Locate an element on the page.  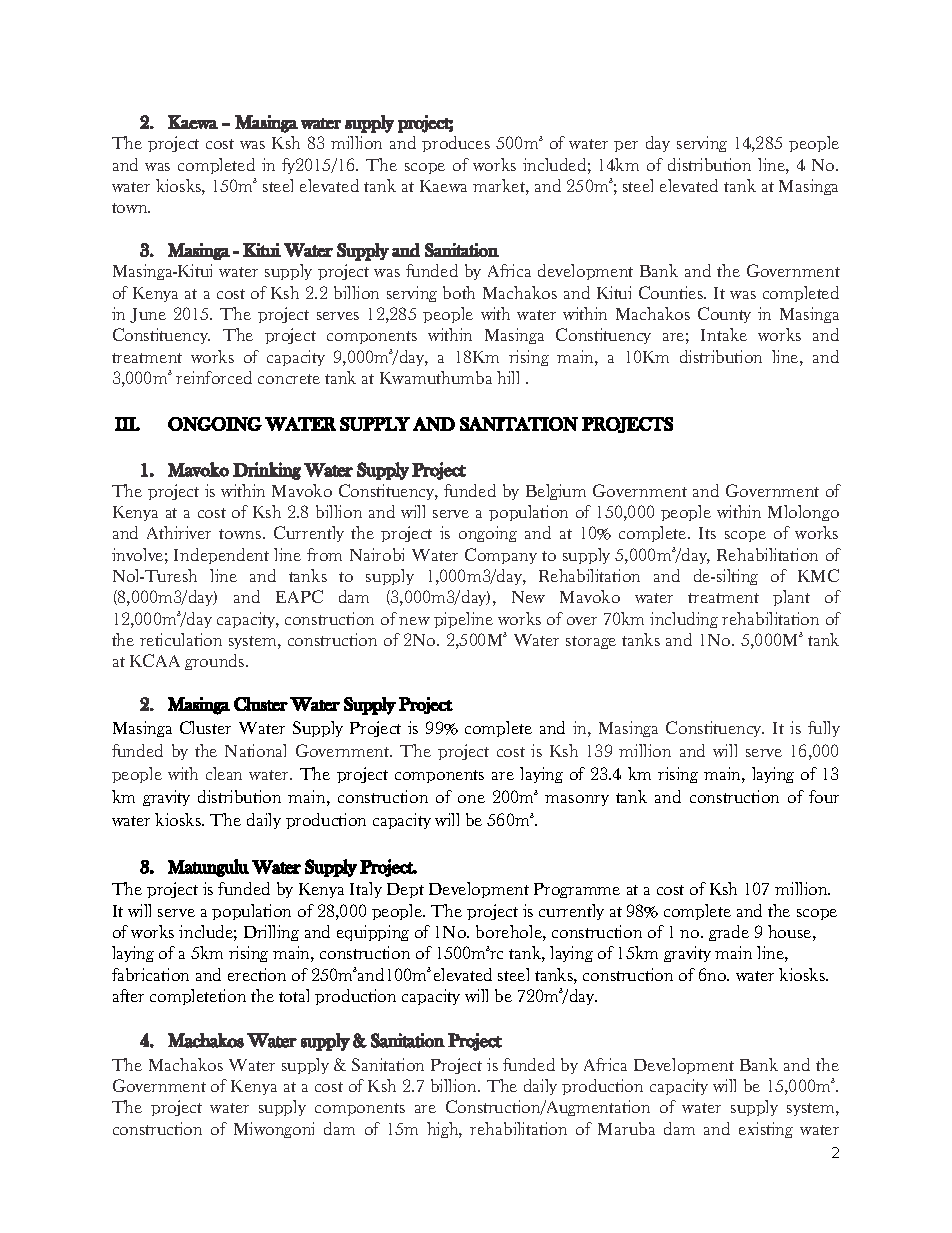
produces is located at coordinates (456, 144).
